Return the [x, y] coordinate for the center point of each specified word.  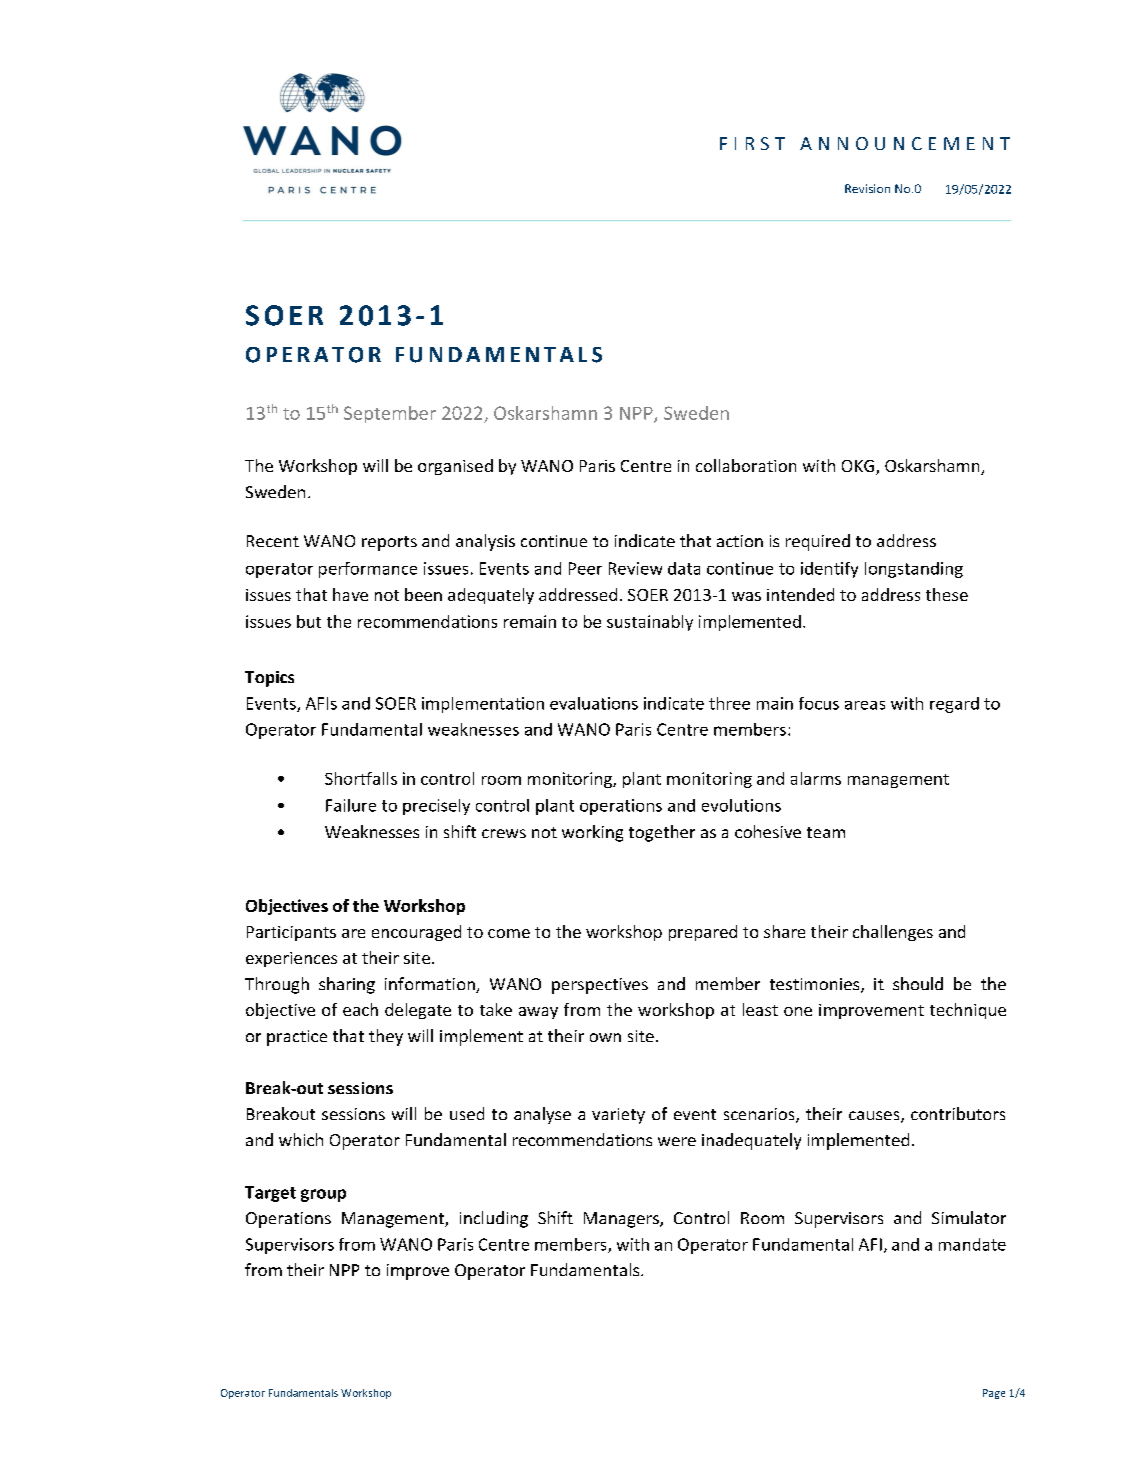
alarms [816, 778]
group [323, 1195]
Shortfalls [361, 778]
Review [635, 568]
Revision [867, 188]
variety [618, 1116]
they [386, 1037]
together [662, 833]
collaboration [746, 465]
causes [875, 1117]
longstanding [914, 570]
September [390, 414]
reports [389, 543]
